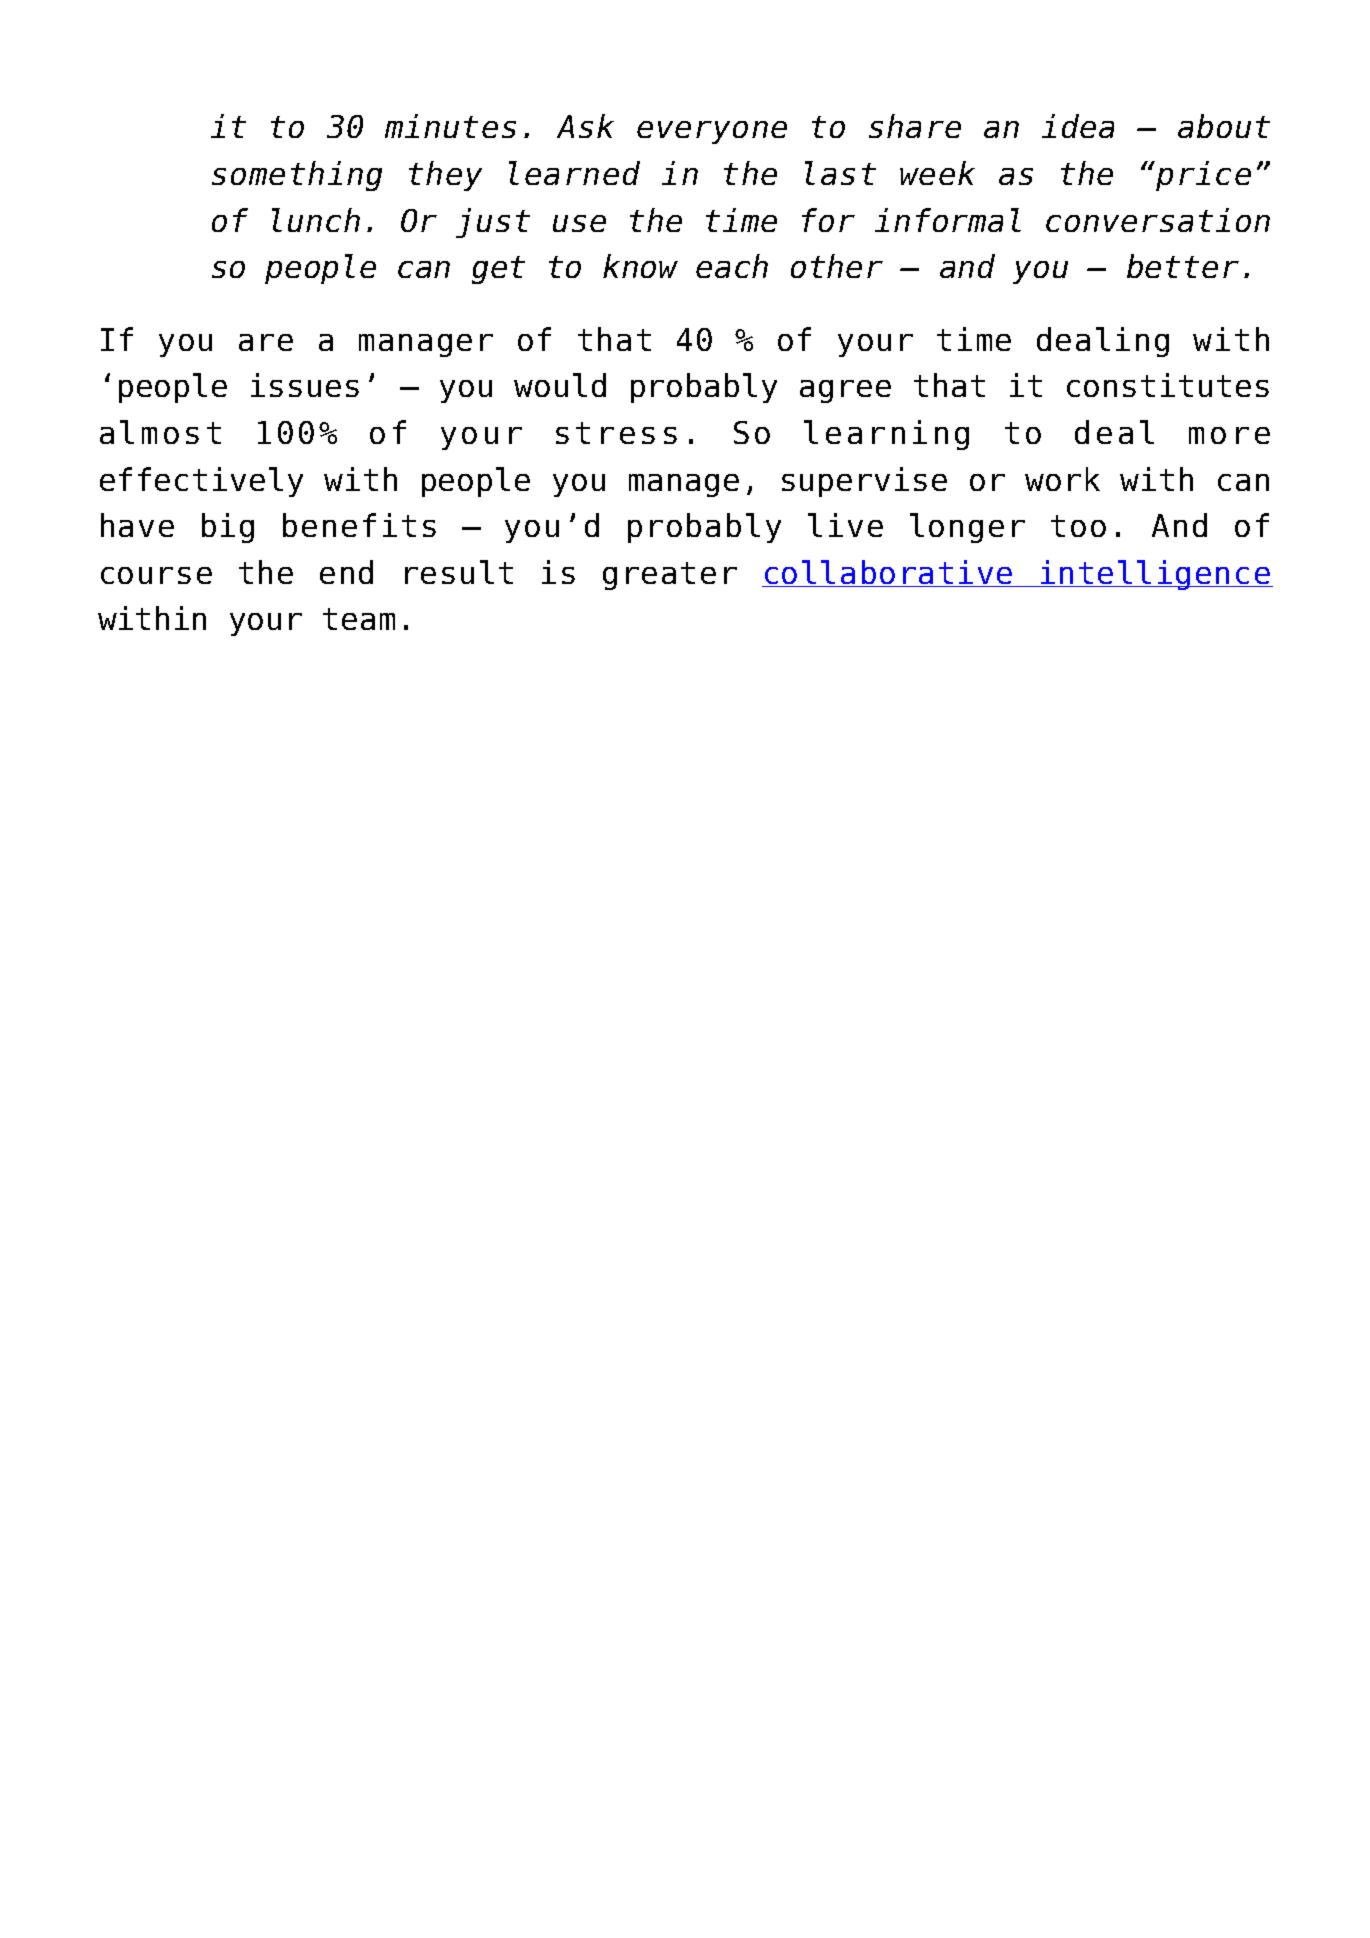 The width and height of the image is (1370, 1938). What do you see at coordinates (297, 176) in the image?
I see `something` at bounding box center [297, 176].
